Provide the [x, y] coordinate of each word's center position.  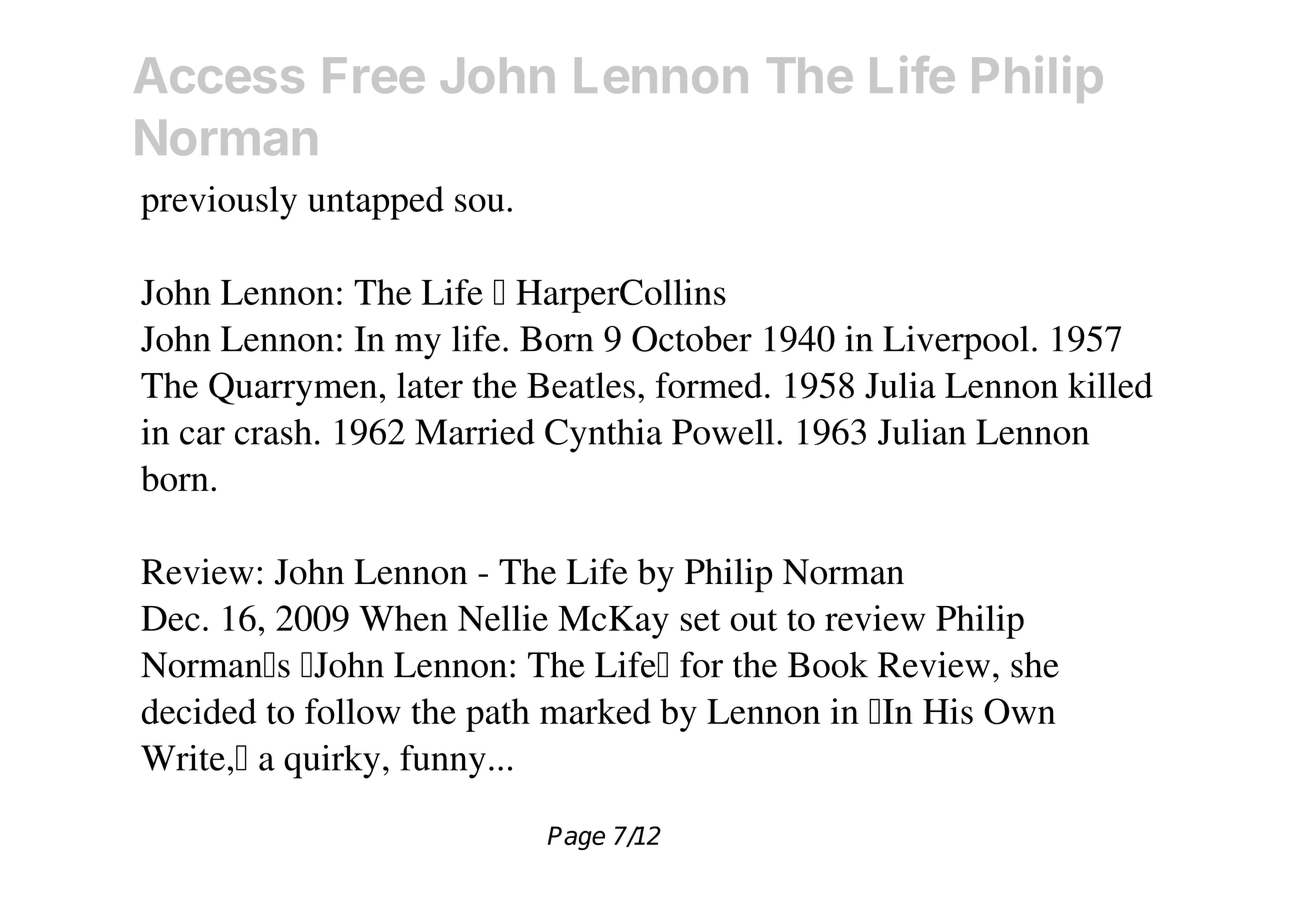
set [701, 620]
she [1035, 665]
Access [219, 75]
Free [374, 75]
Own [1020, 711]
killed [1110, 385]
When [403, 618]
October [692, 339]
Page [576, 838]
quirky [332, 762]
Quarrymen [293, 389]
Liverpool [956, 342]
